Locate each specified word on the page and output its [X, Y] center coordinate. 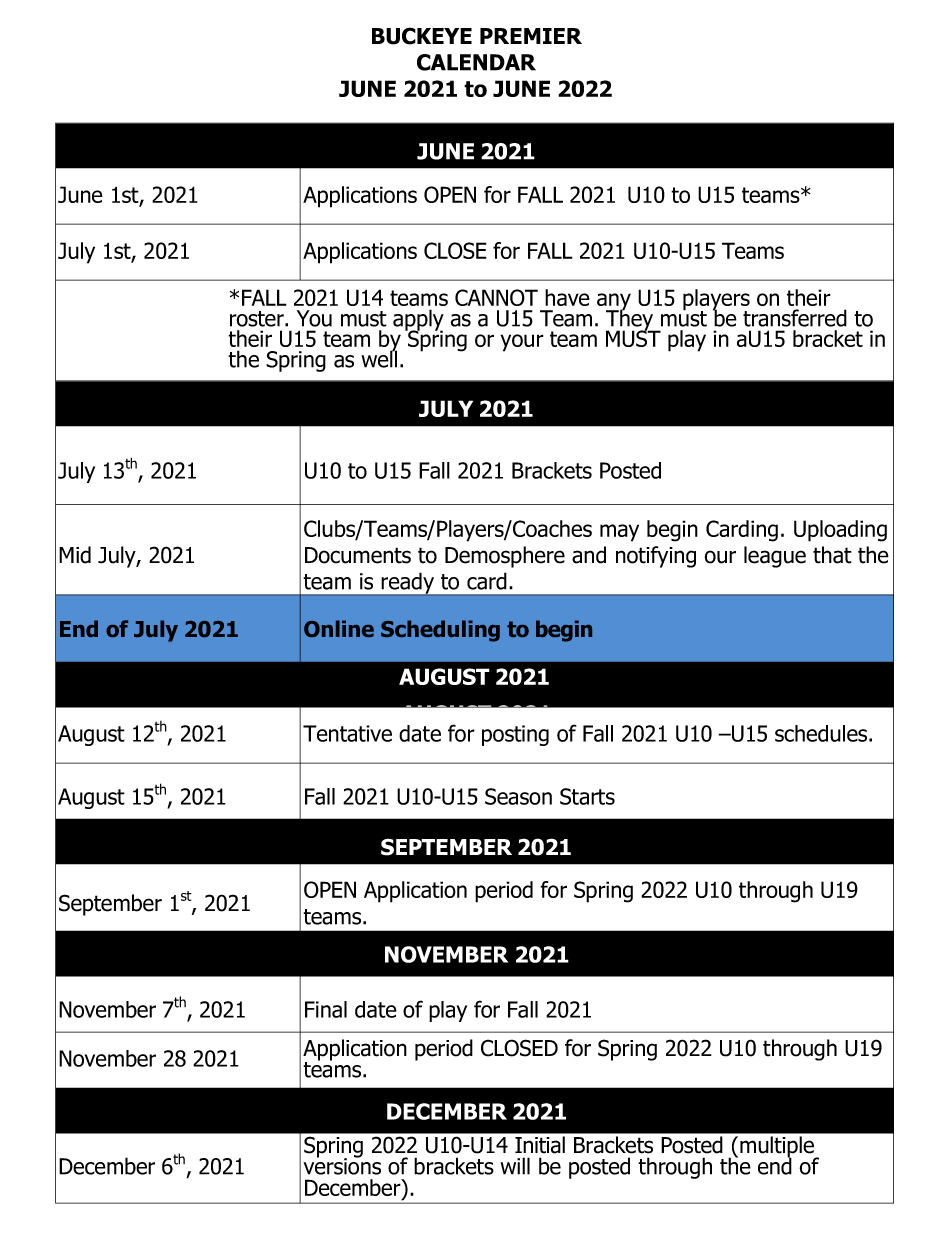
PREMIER [531, 36]
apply [418, 321]
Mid [75, 555]
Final [326, 1009]
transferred [795, 318]
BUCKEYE [422, 36]
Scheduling [440, 631]
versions [342, 1165]
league [775, 557]
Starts [587, 796]
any [614, 303]
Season [518, 796]
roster [258, 319]
